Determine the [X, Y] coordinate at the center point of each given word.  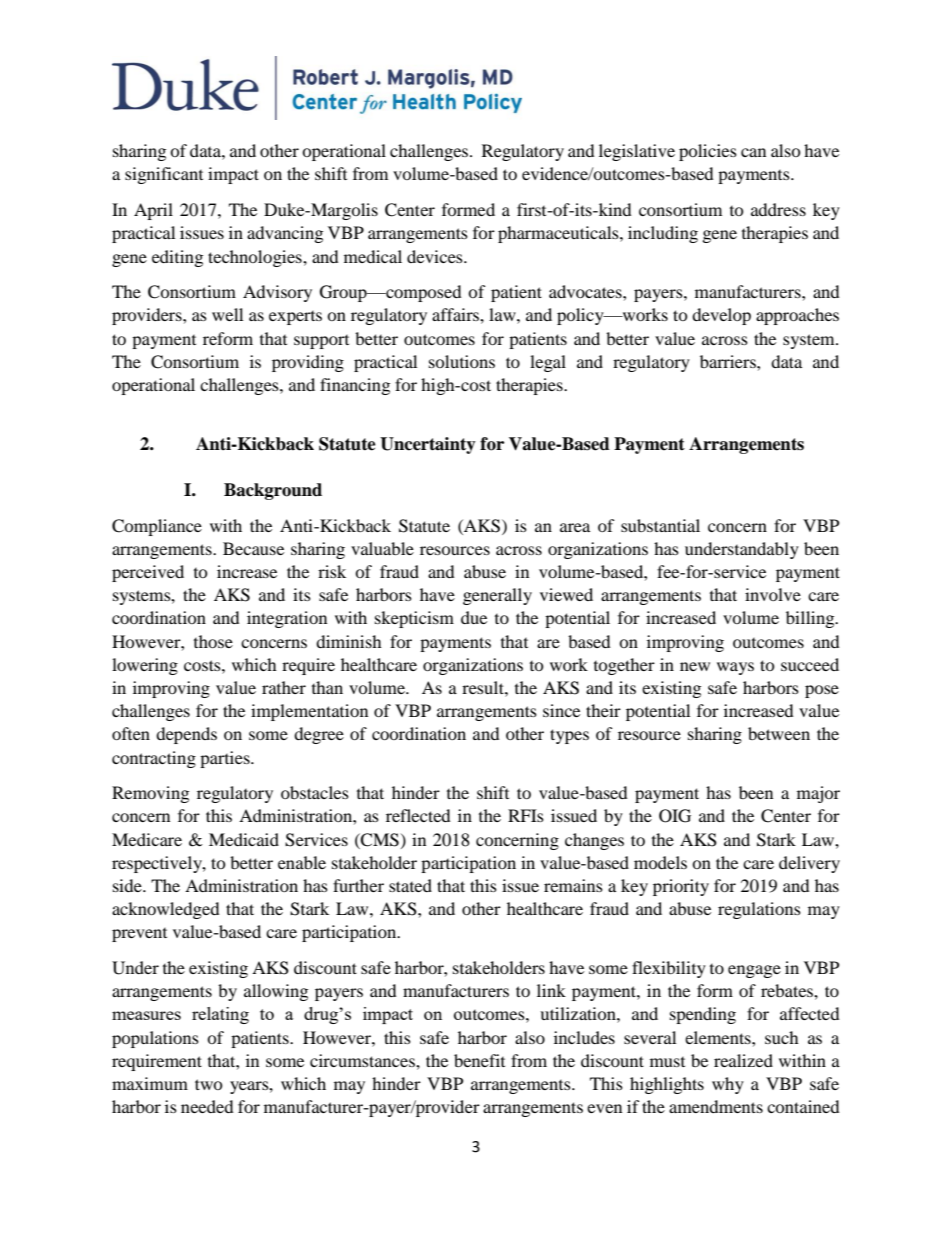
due [474, 617]
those [213, 641]
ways [735, 668]
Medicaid [244, 839]
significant [164, 175]
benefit [479, 1060]
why [728, 1085]
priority [681, 887]
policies [708, 152]
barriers [729, 361]
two [209, 1084]
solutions [462, 361]
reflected [418, 815]
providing [308, 363]
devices [436, 256]
